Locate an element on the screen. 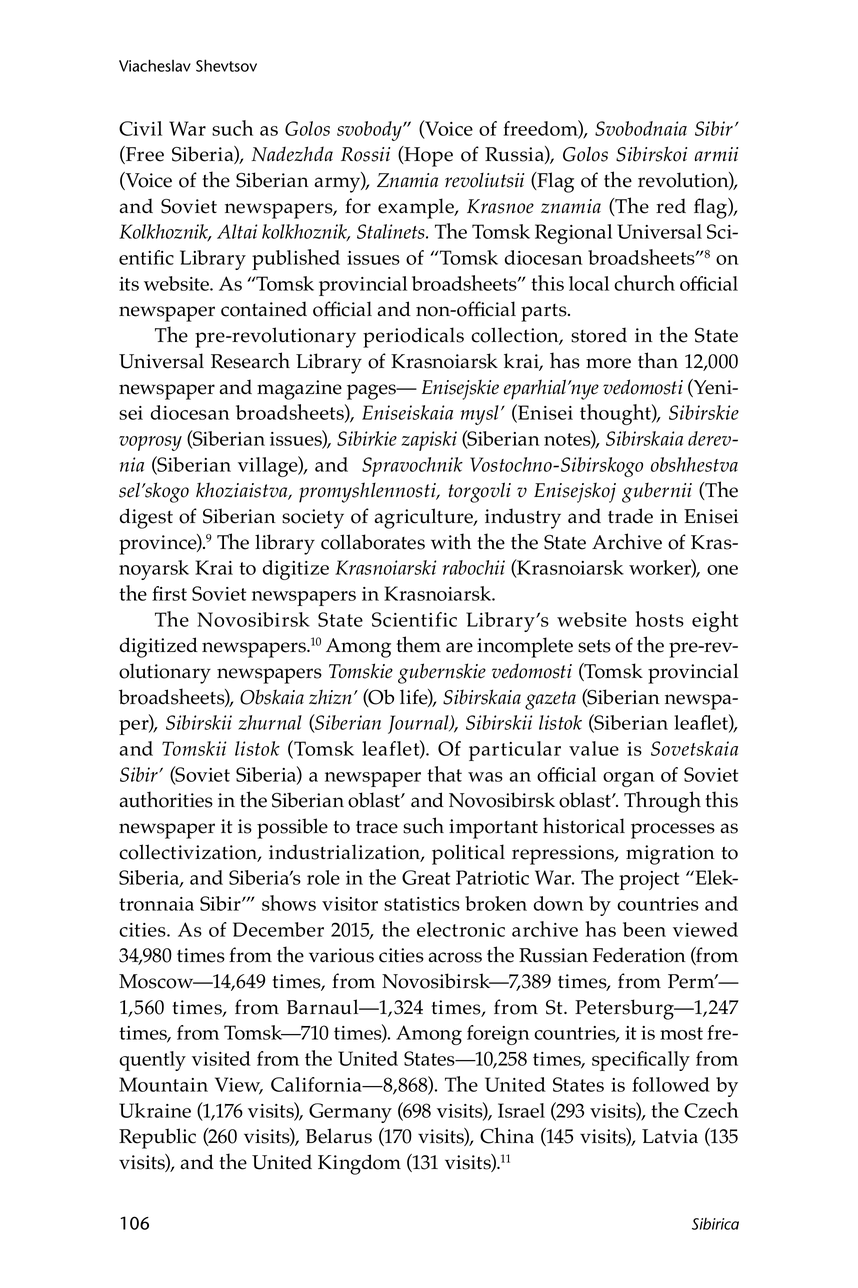 The width and height of the screenshot is (858, 1288). Germany is located at coordinates (350, 1113).
